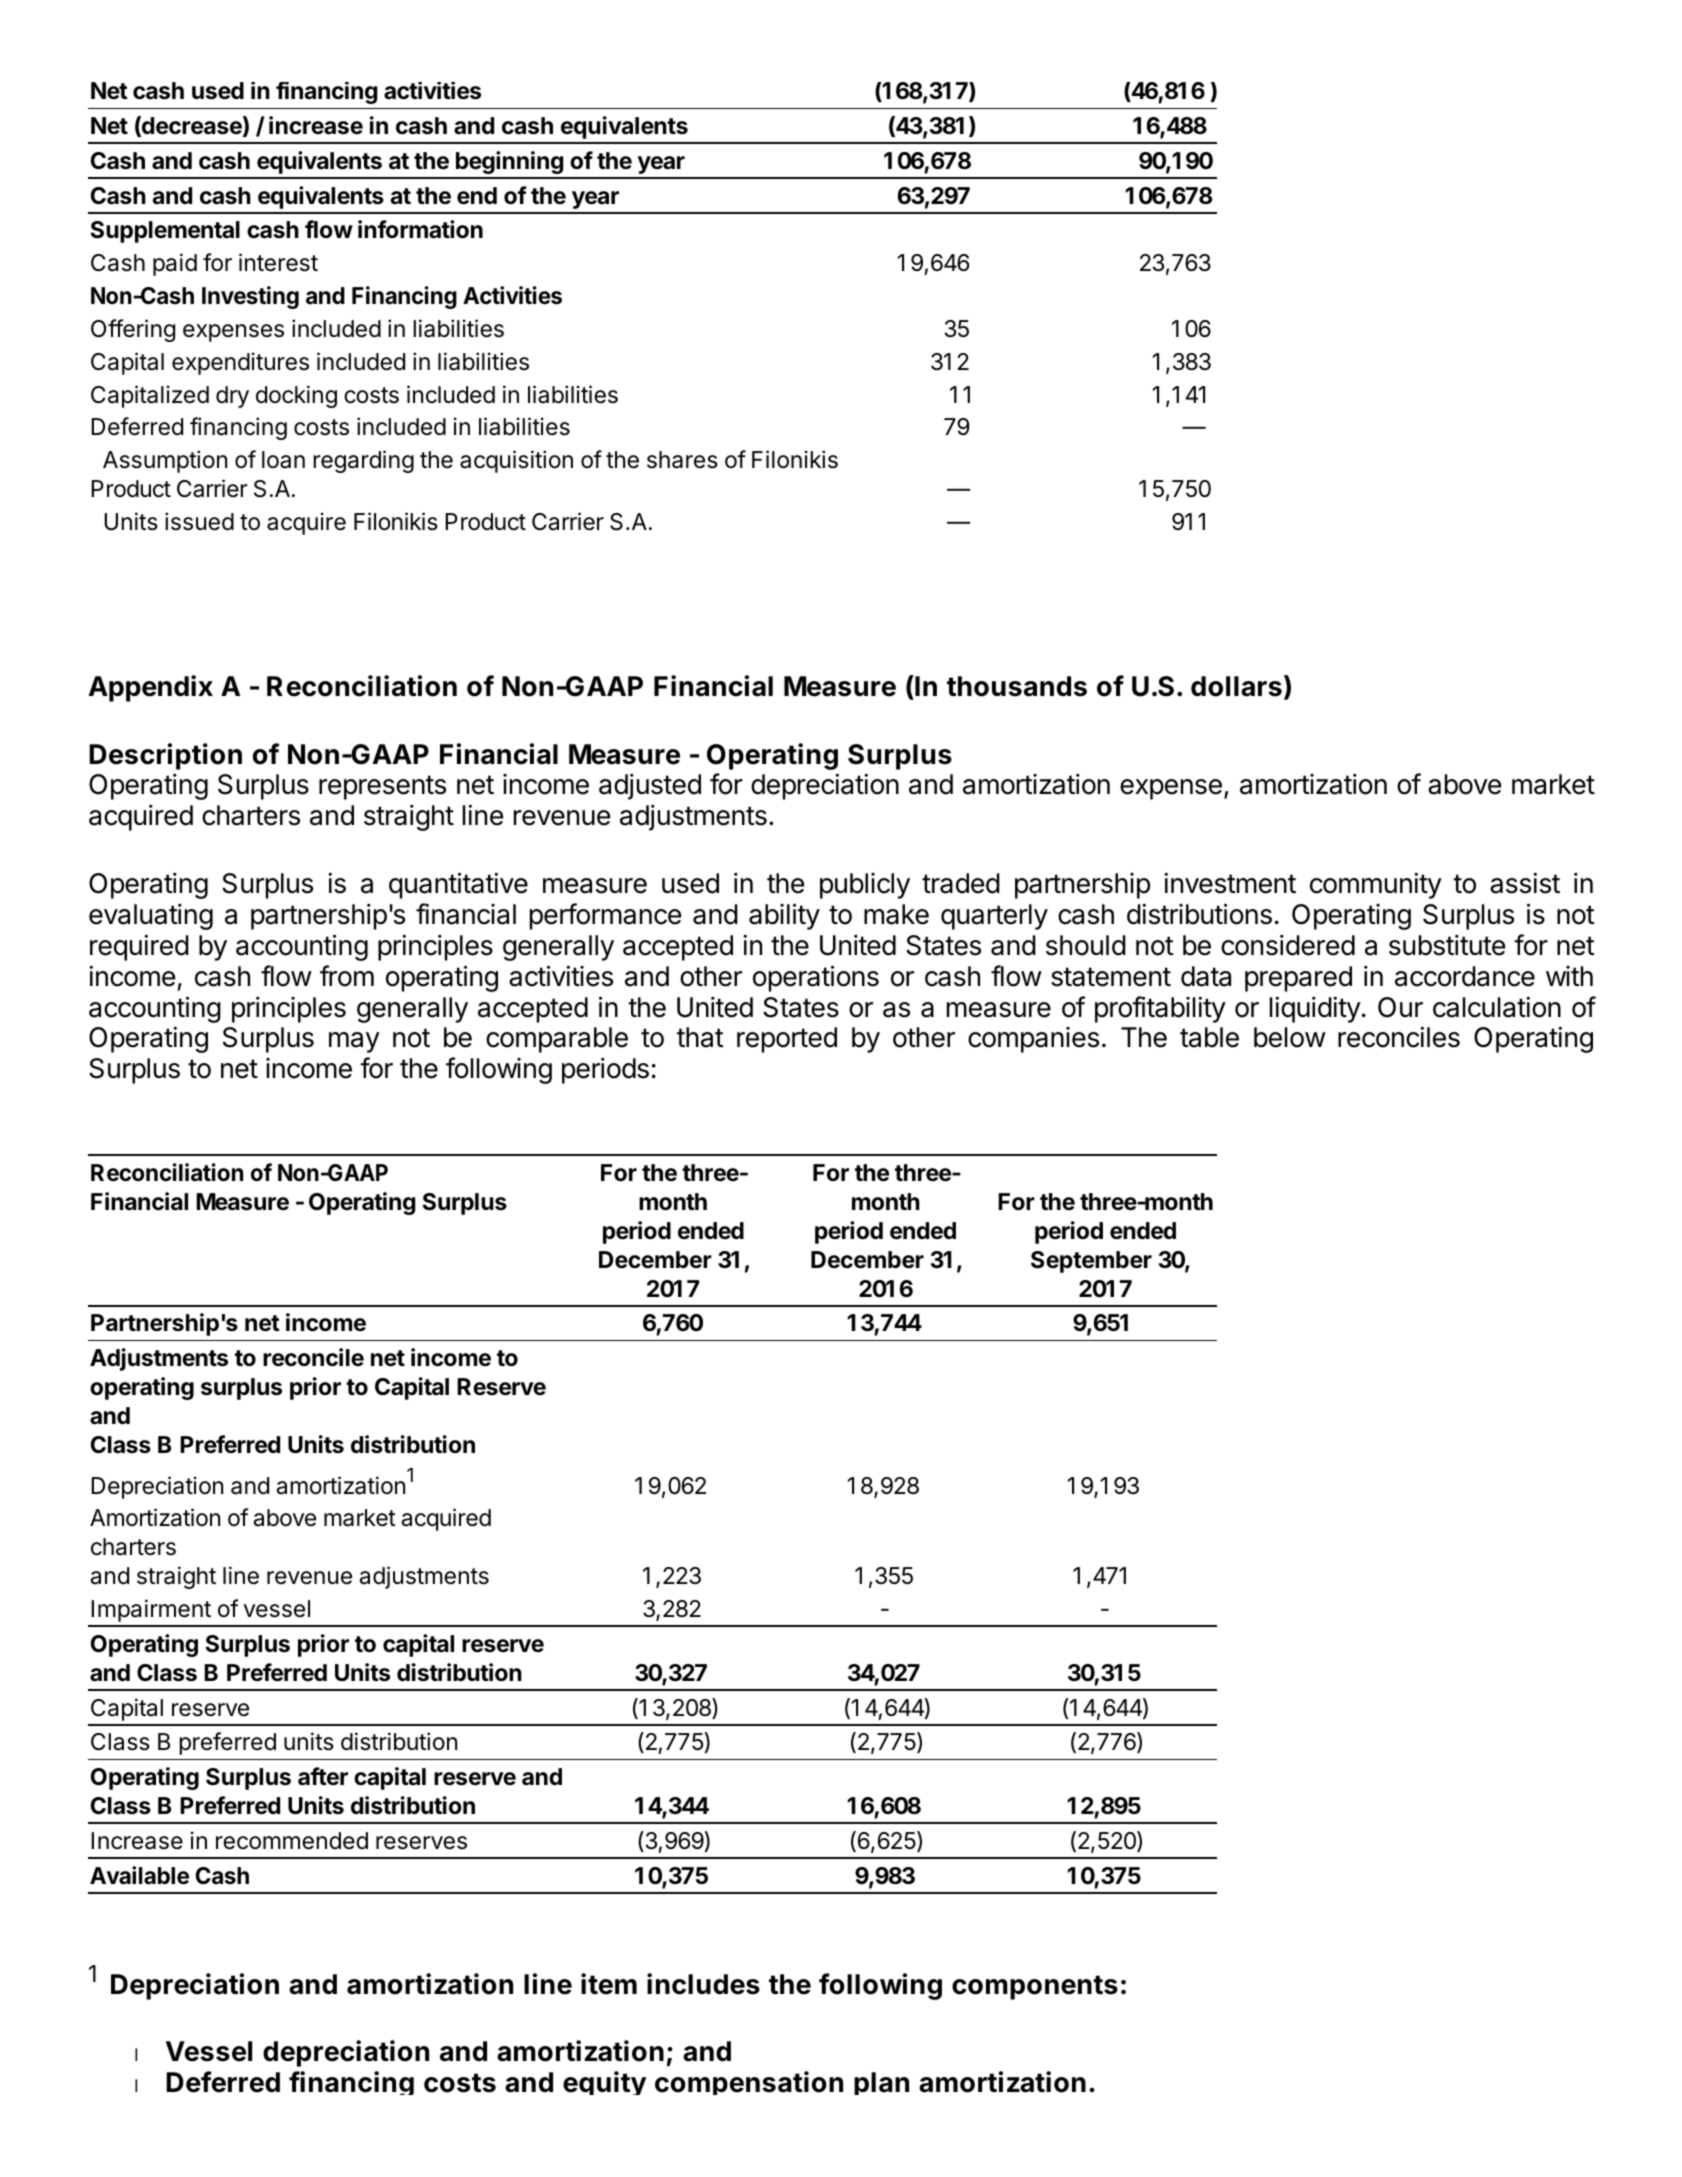 This document has height=2177, width=1682. I want to click on dollars, so click(1236, 686).
